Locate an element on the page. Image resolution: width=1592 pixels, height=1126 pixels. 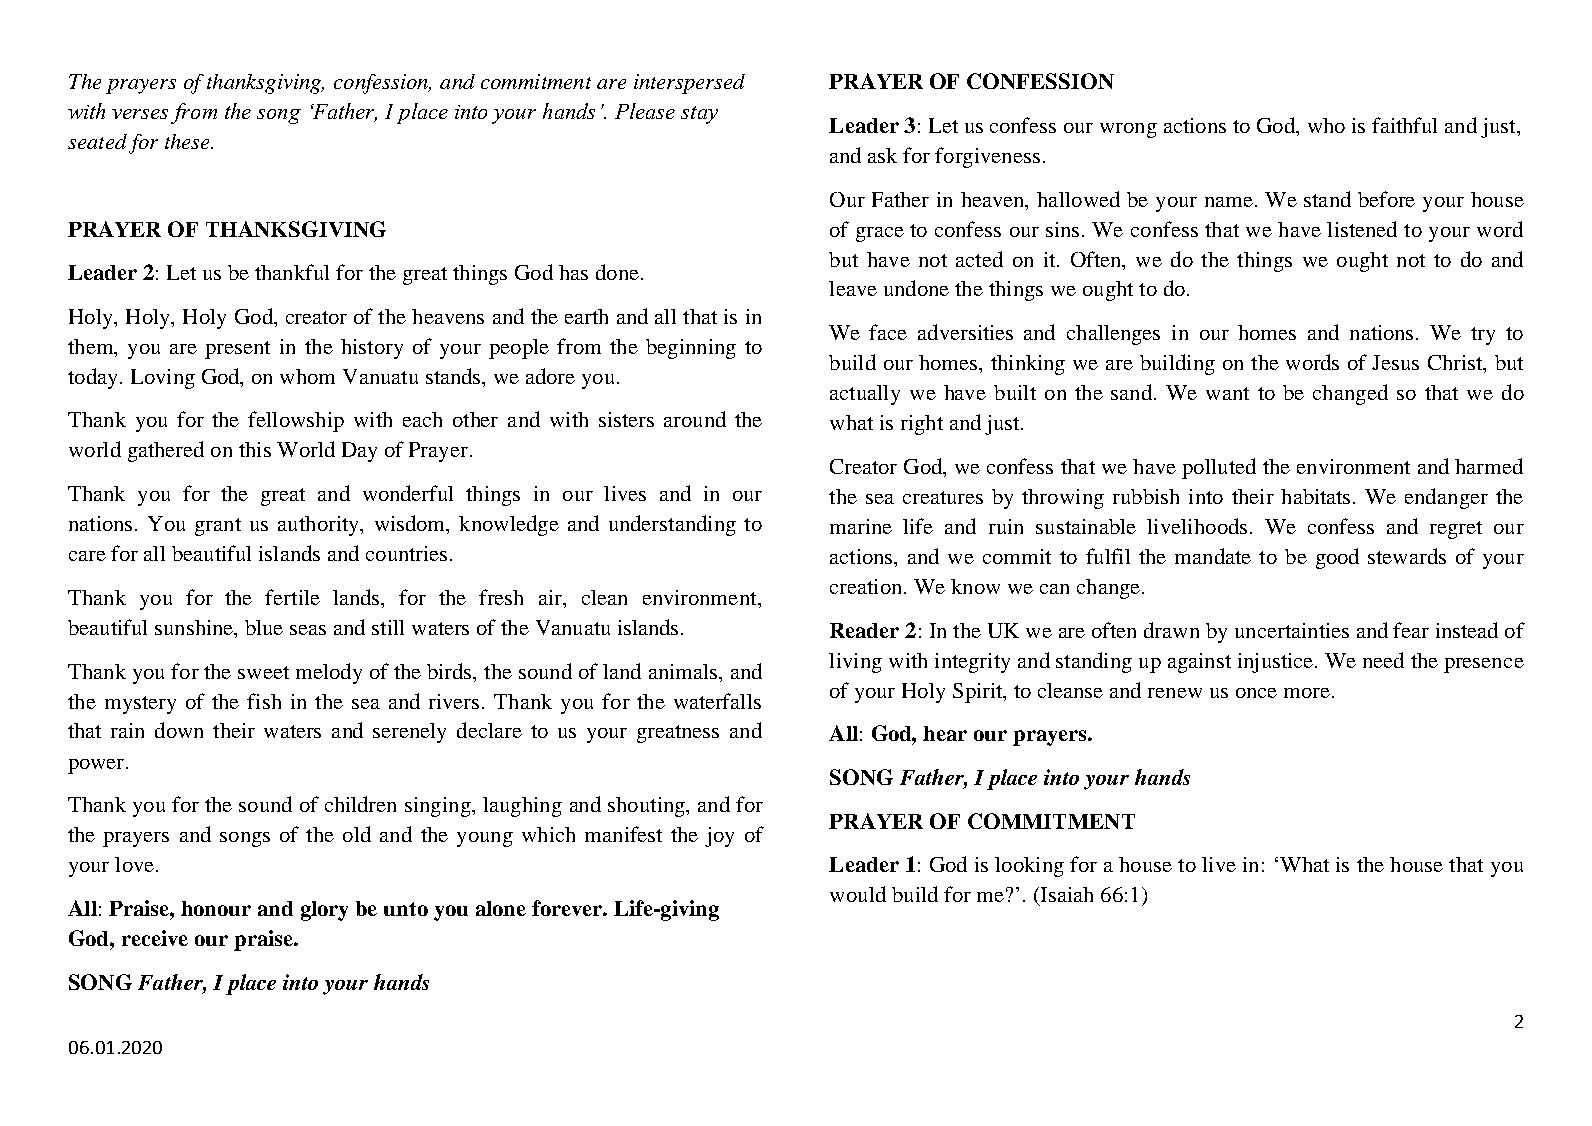
stay is located at coordinates (699, 115).
